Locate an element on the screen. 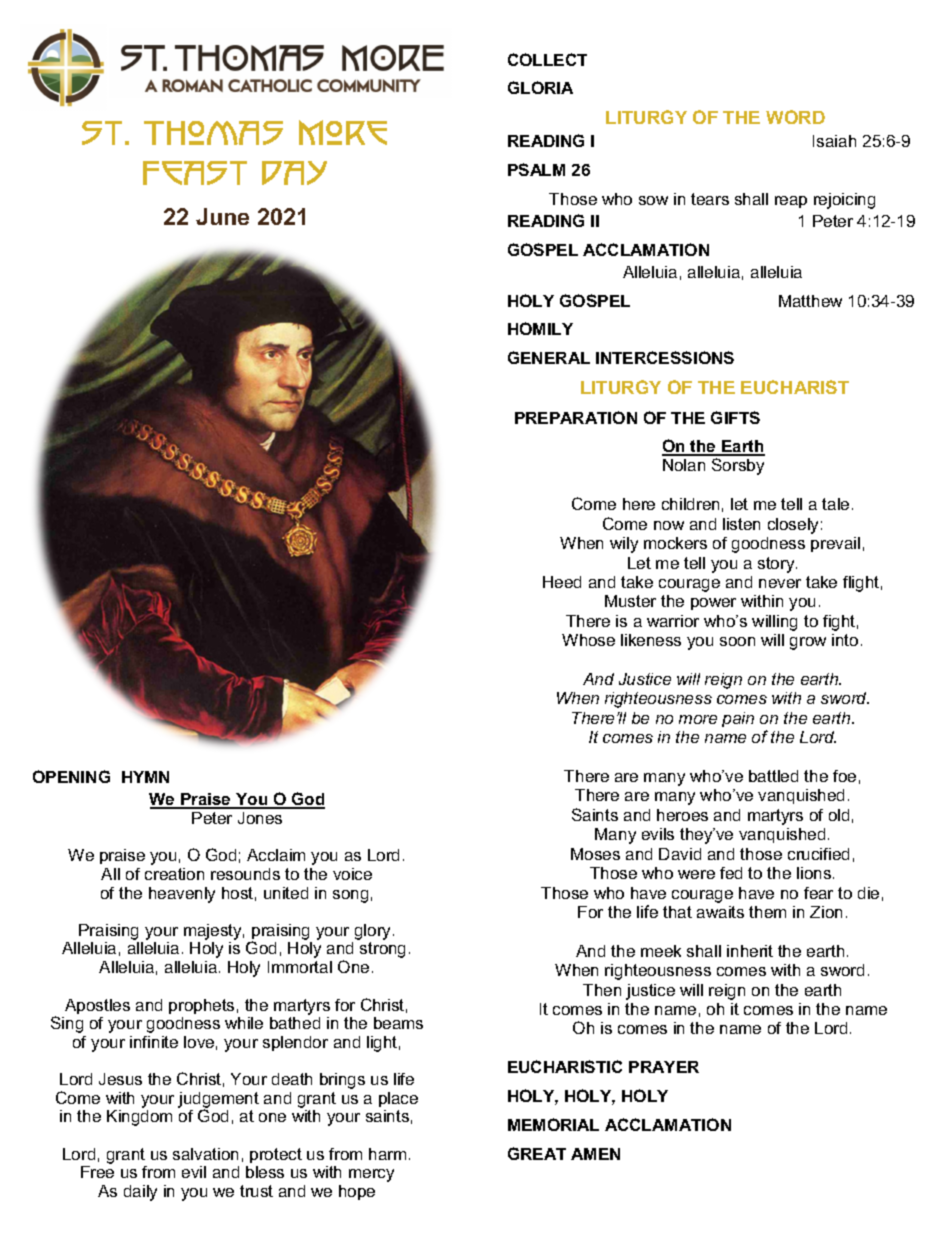 The image size is (952, 1233). salvation is located at coordinates (205, 1154).
